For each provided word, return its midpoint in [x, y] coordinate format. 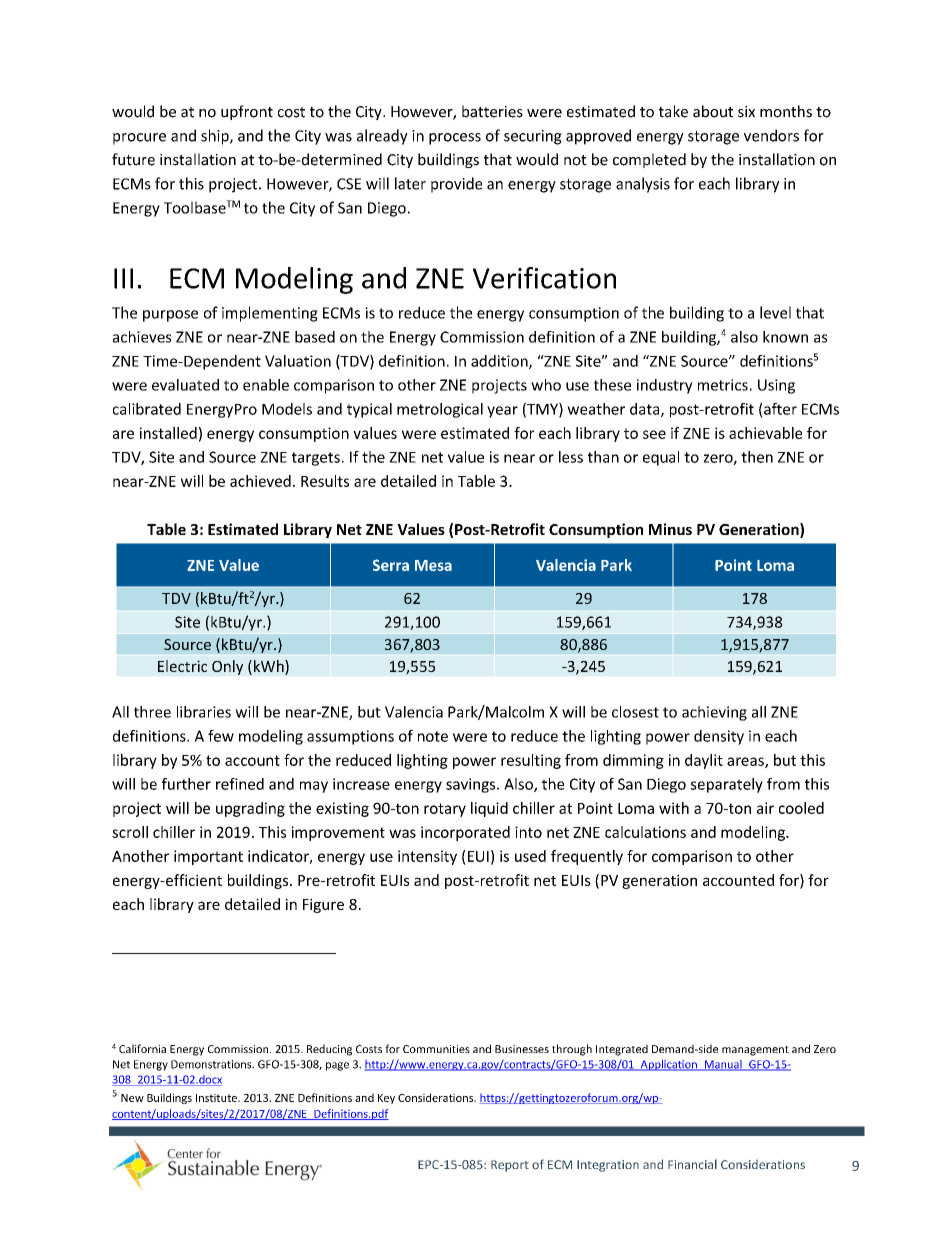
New [132, 1098]
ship [216, 137]
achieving [714, 713]
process [455, 139]
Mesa [433, 565]
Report [510, 1166]
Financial [692, 1164]
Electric [182, 666]
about [713, 111]
